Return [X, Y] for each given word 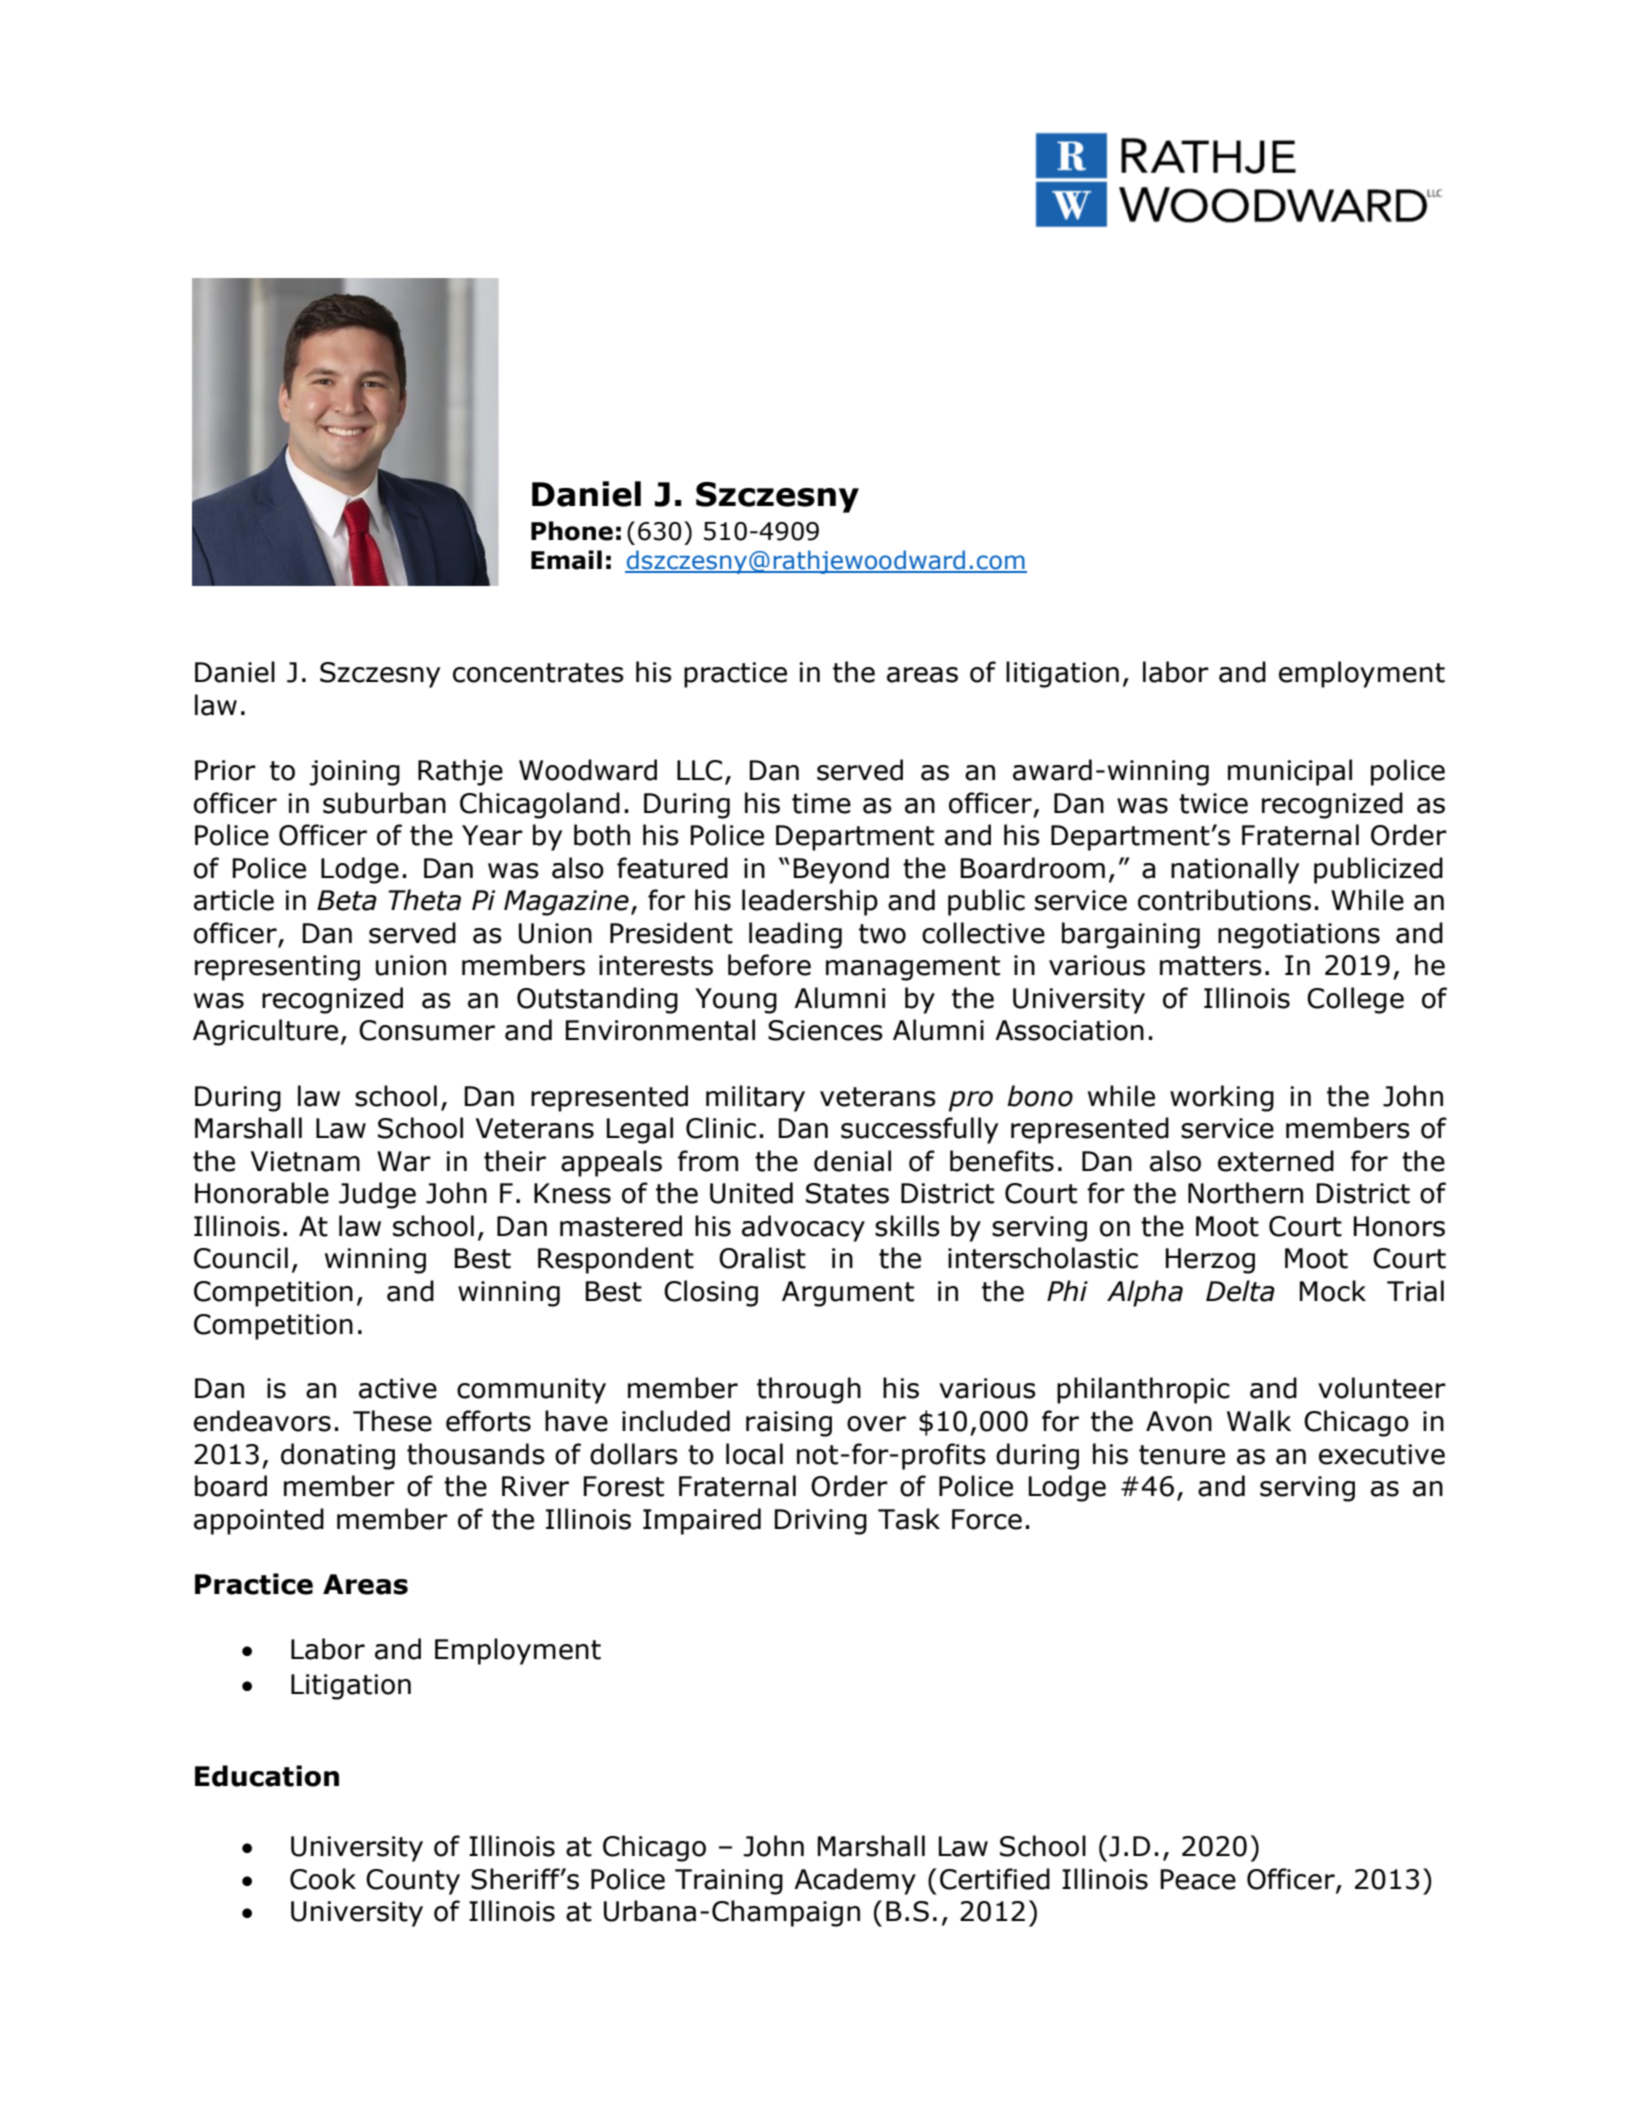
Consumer [427, 1030]
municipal [1290, 772]
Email [566, 560]
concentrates [538, 673]
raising [789, 1424]
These [392, 1421]
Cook [323, 1879]
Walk [1259, 1421]
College [1355, 1000]
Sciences [825, 1030]
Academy [855, 1881]
